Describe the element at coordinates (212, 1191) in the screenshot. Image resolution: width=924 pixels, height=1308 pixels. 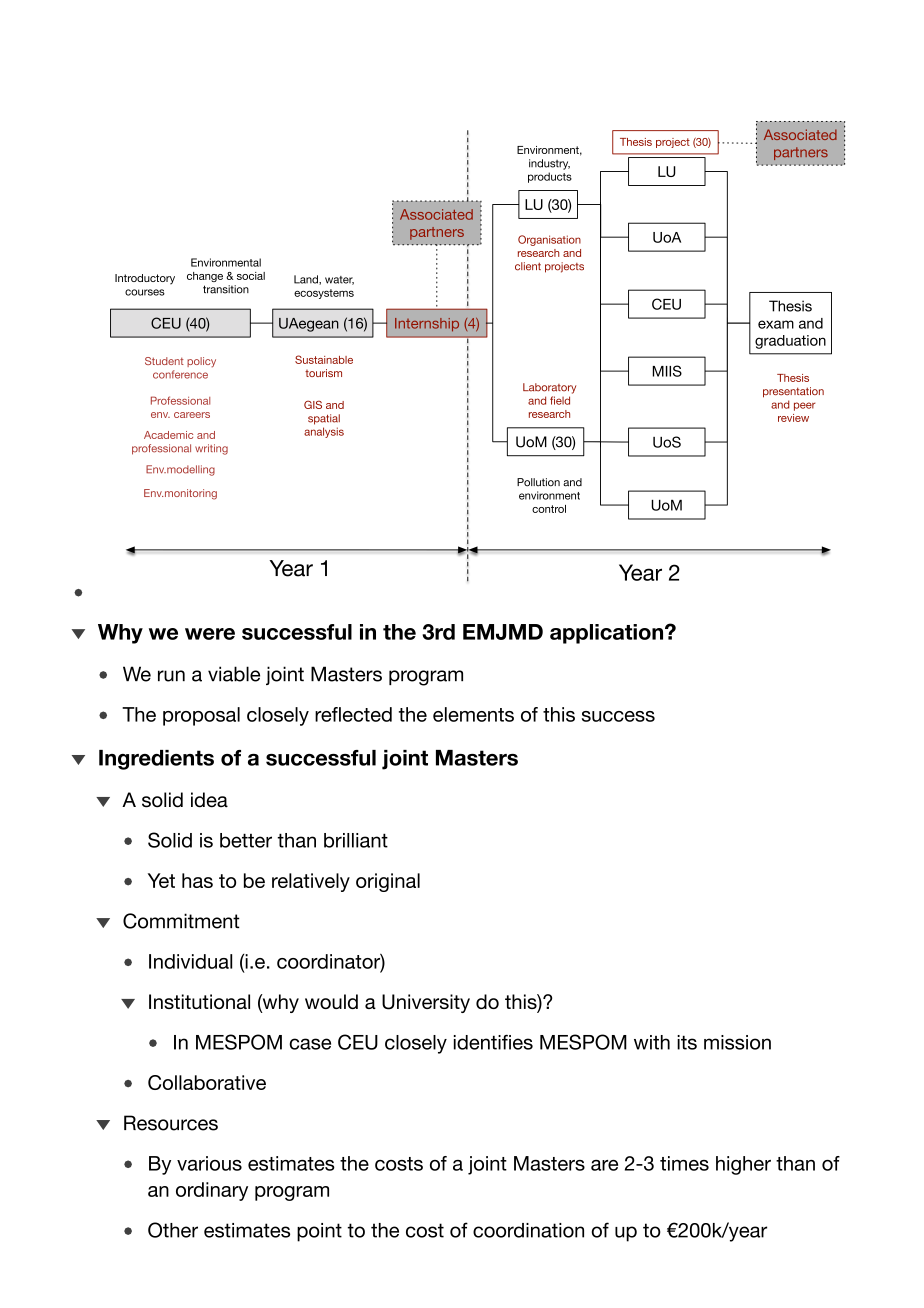
I see `ordinary` at that location.
